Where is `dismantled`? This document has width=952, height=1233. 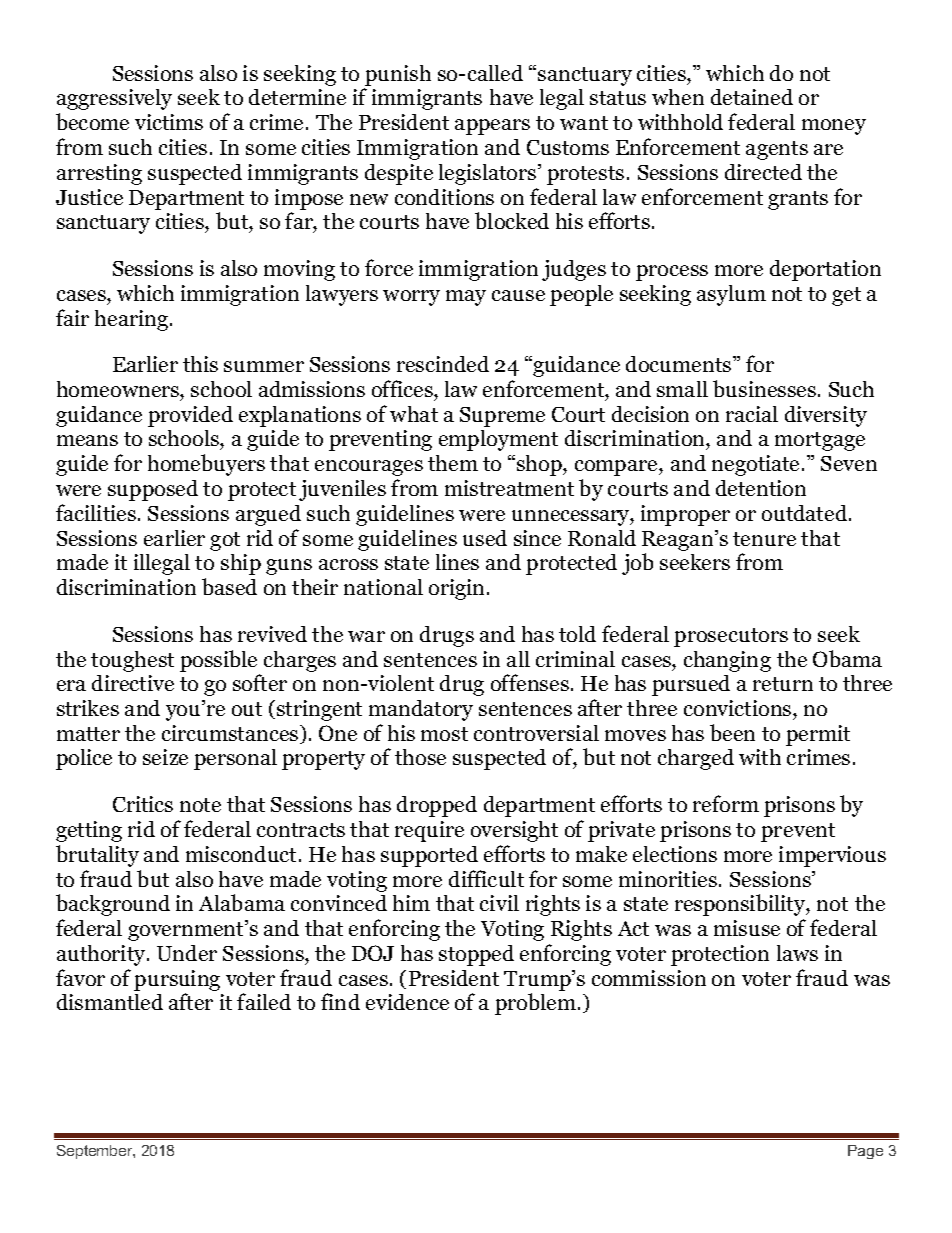
dismantled is located at coordinates (110, 1002).
